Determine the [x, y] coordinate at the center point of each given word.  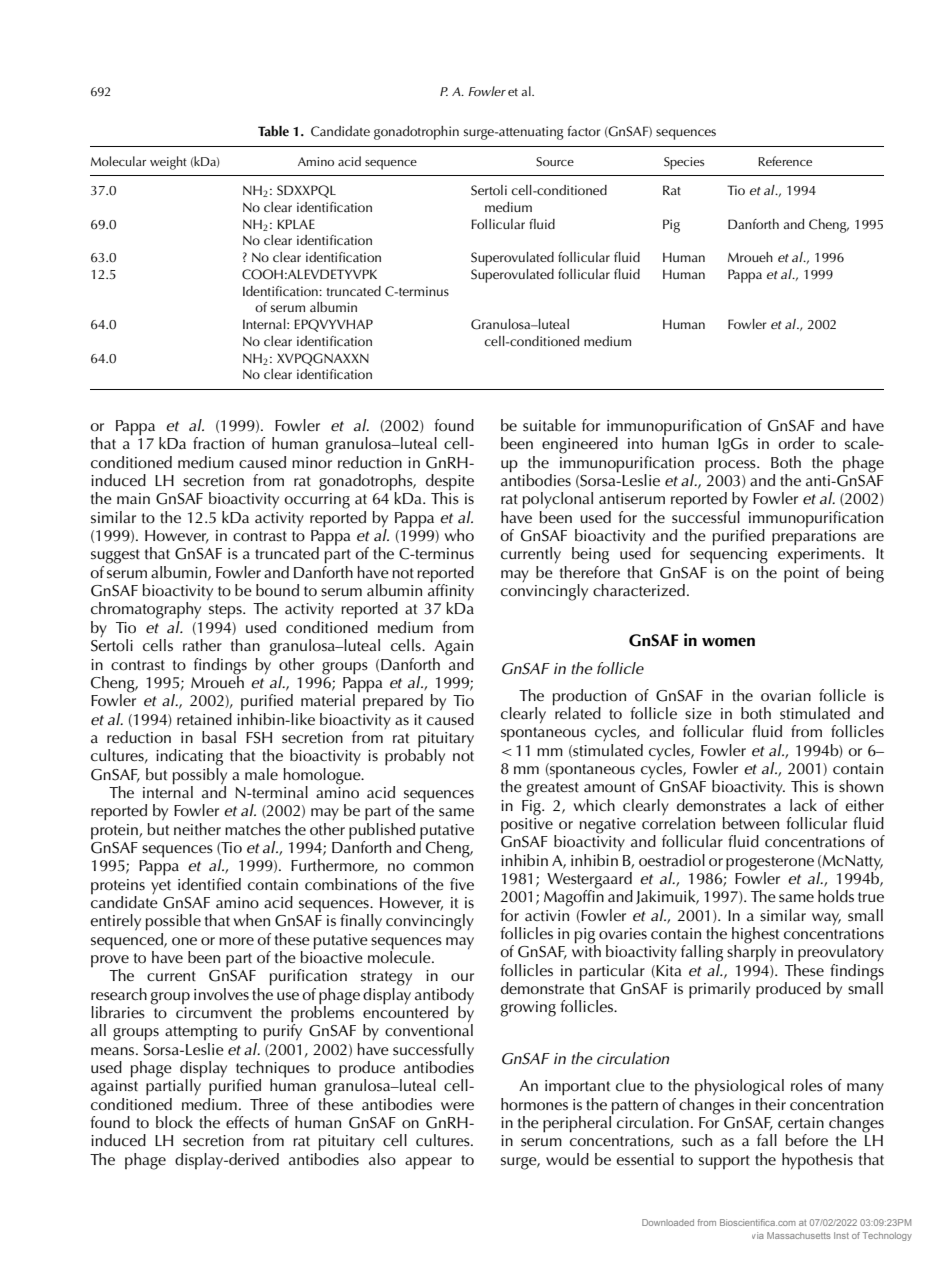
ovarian [786, 696]
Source [555, 162]
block [174, 1122]
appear [428, 1163]
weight [168, 163]
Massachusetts [799, 1235]
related [577, 712]
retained [204, 719]
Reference [785, 161]
